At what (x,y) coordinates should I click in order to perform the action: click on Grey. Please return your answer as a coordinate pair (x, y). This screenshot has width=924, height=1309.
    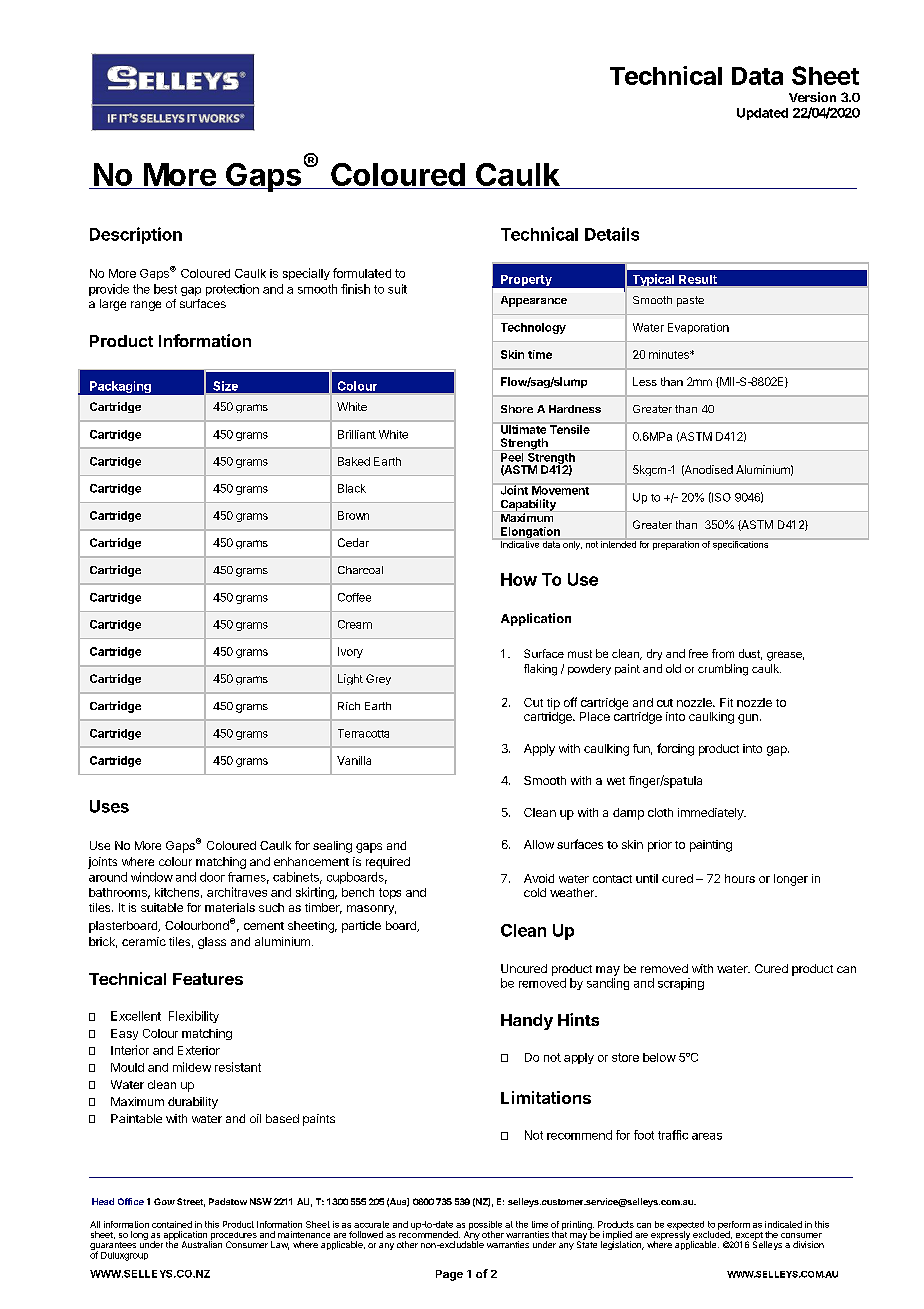
    Looking at the image, I should click on (378, 679).
